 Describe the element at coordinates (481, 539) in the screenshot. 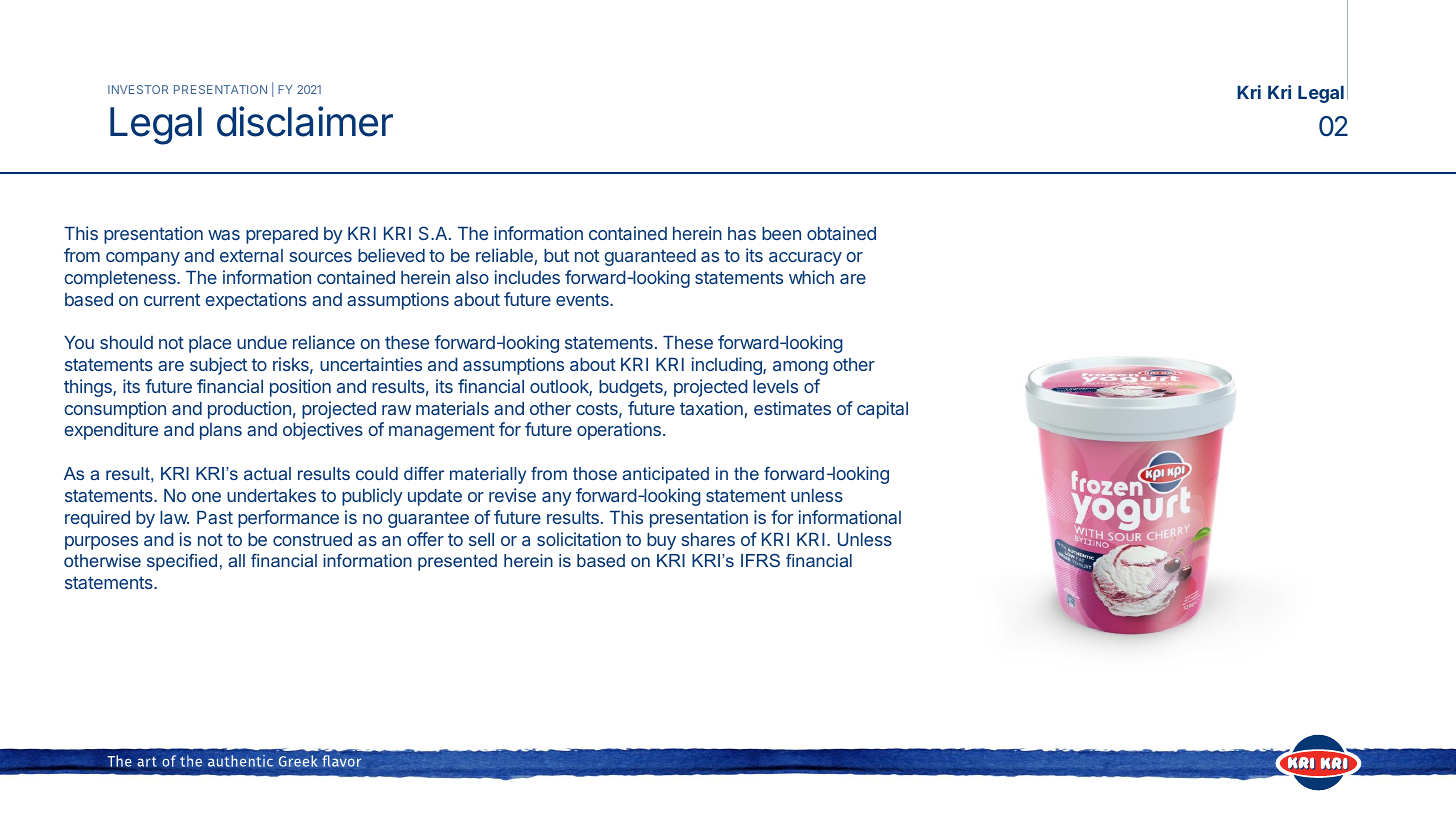

I see `sell` at that location.
